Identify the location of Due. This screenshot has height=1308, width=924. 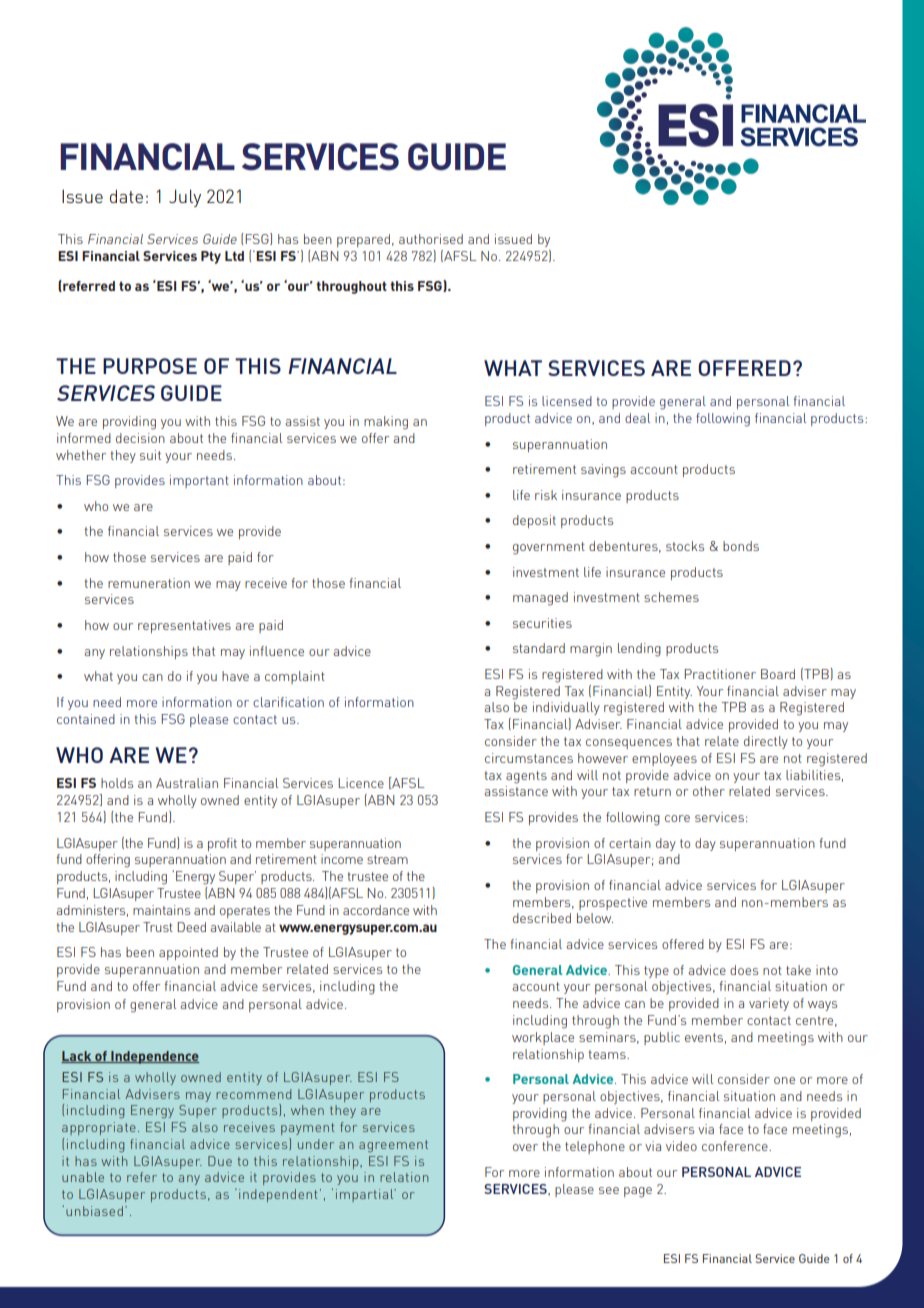
(220, 1161).
